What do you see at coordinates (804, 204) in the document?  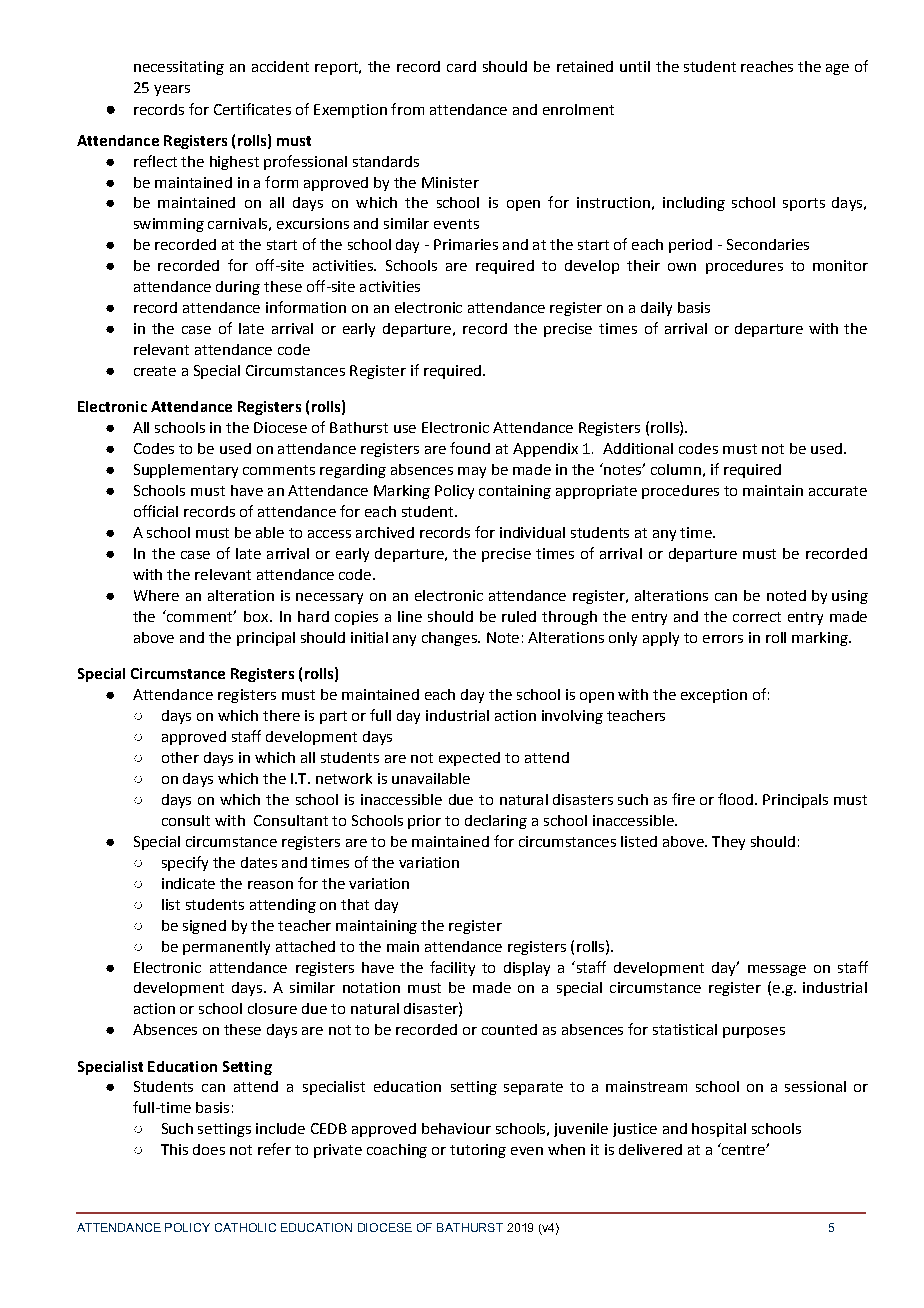 I see `sports` at bounding box center [804, 204].
